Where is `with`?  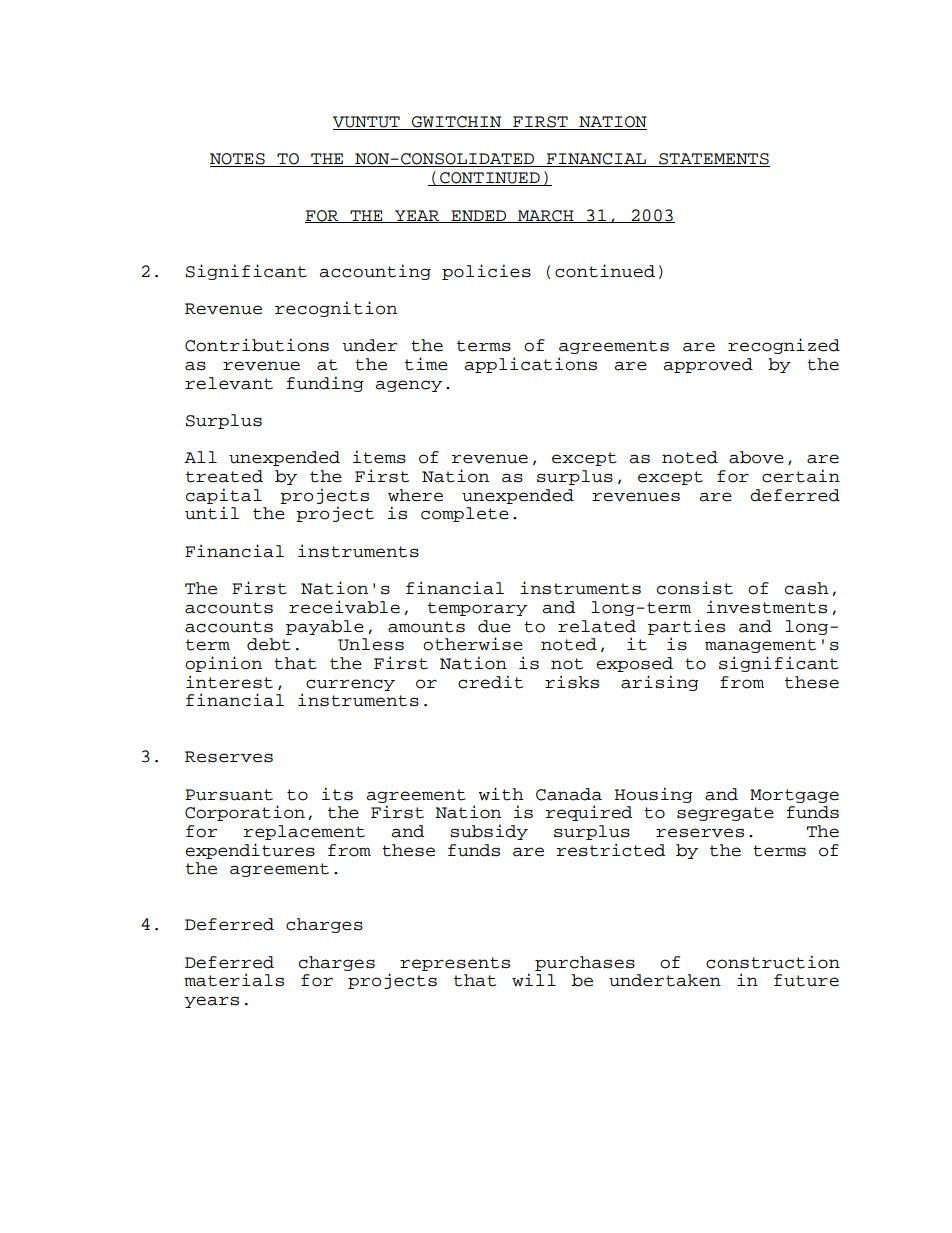 with is located at coordinates (501, 794).
